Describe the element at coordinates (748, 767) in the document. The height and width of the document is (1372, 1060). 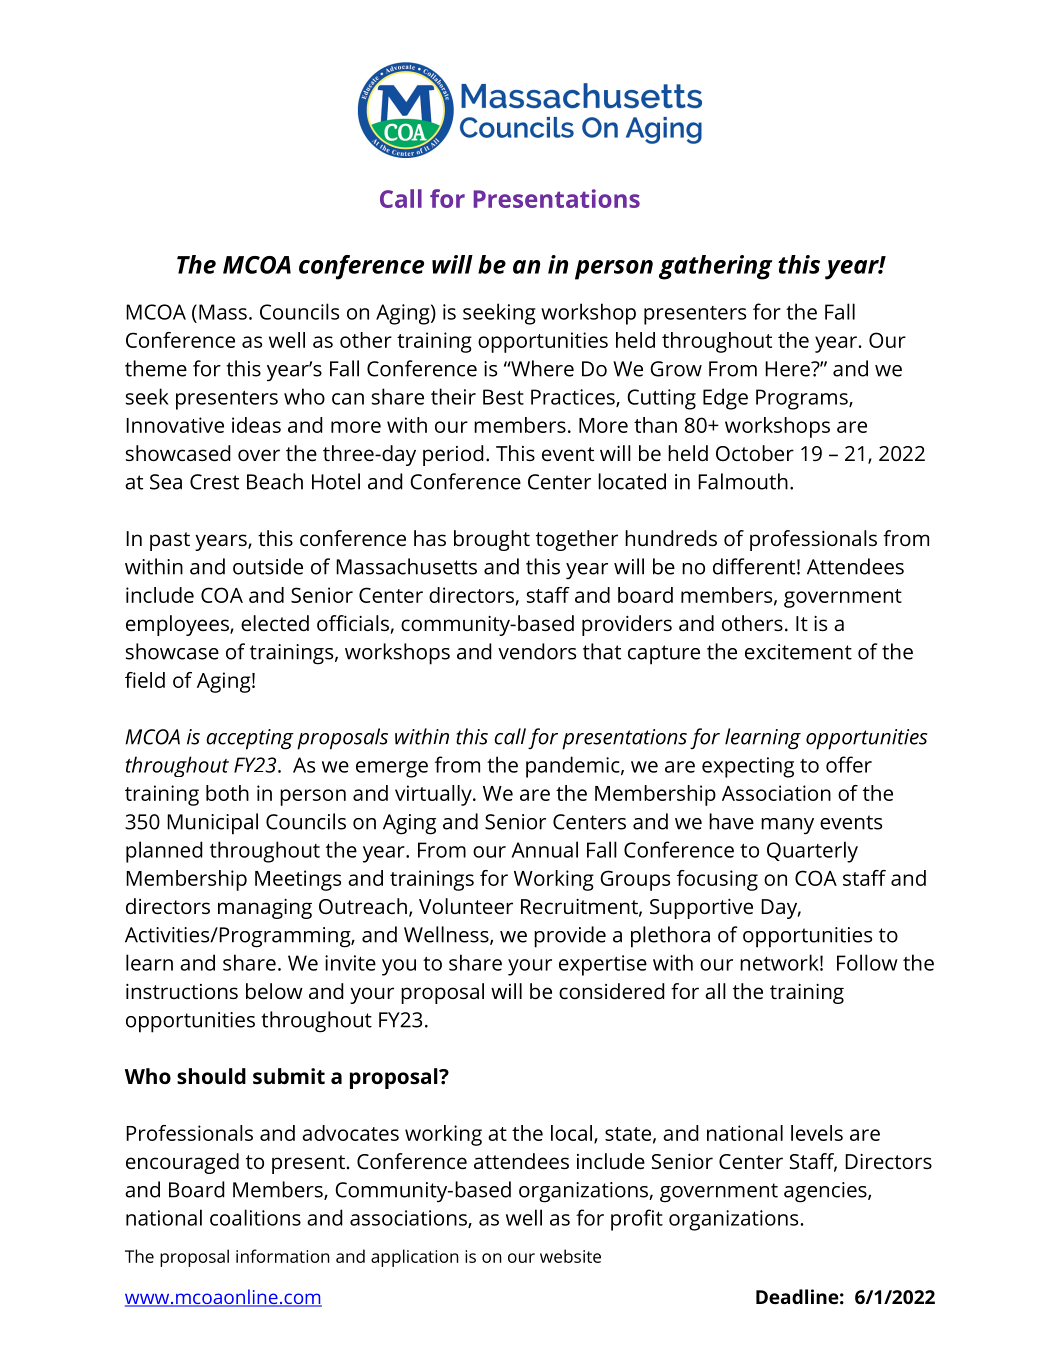
I see `expecting` at that location.
